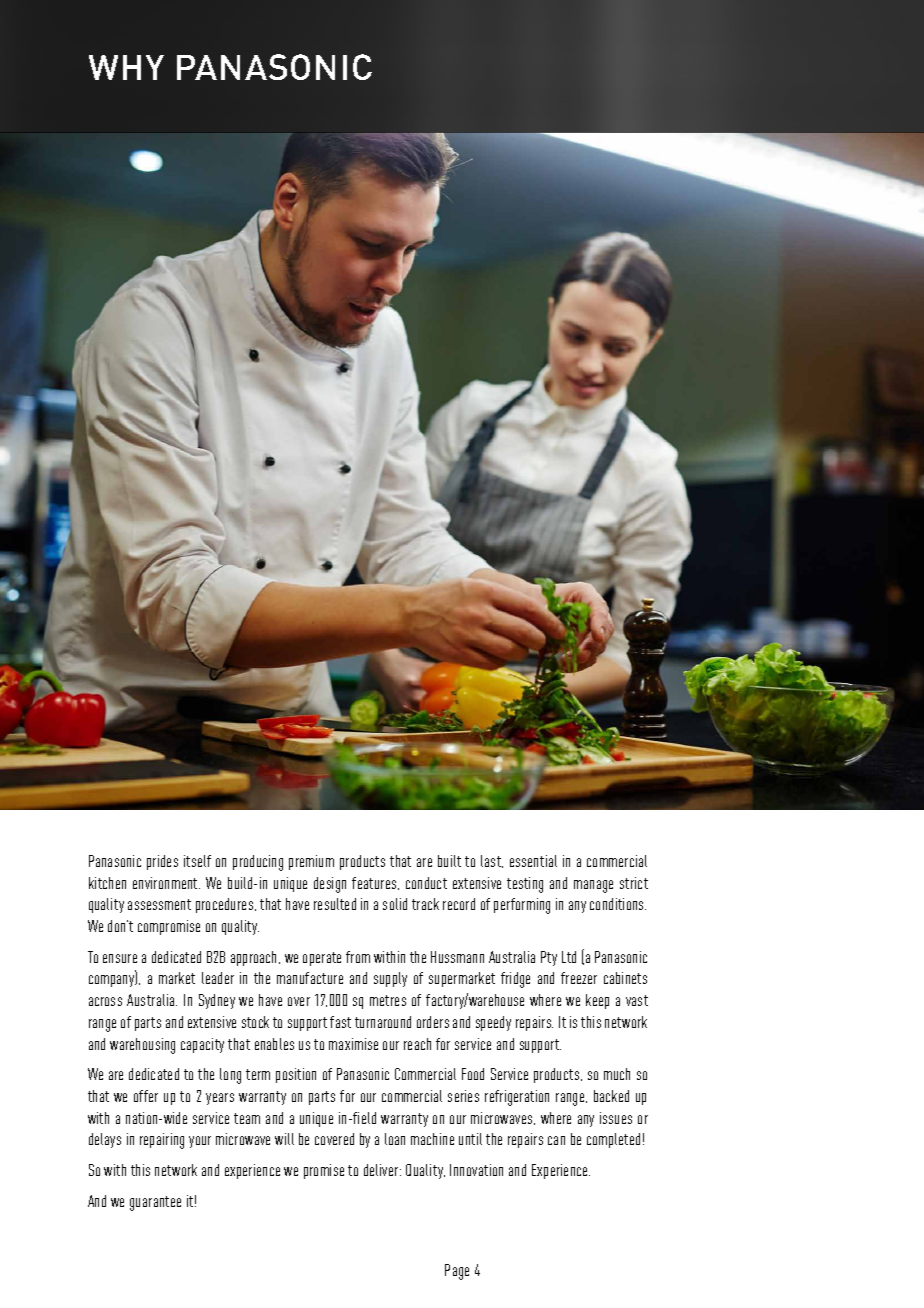 The image size is (924, 1308). I want to click on testing, so click(525, 885).
